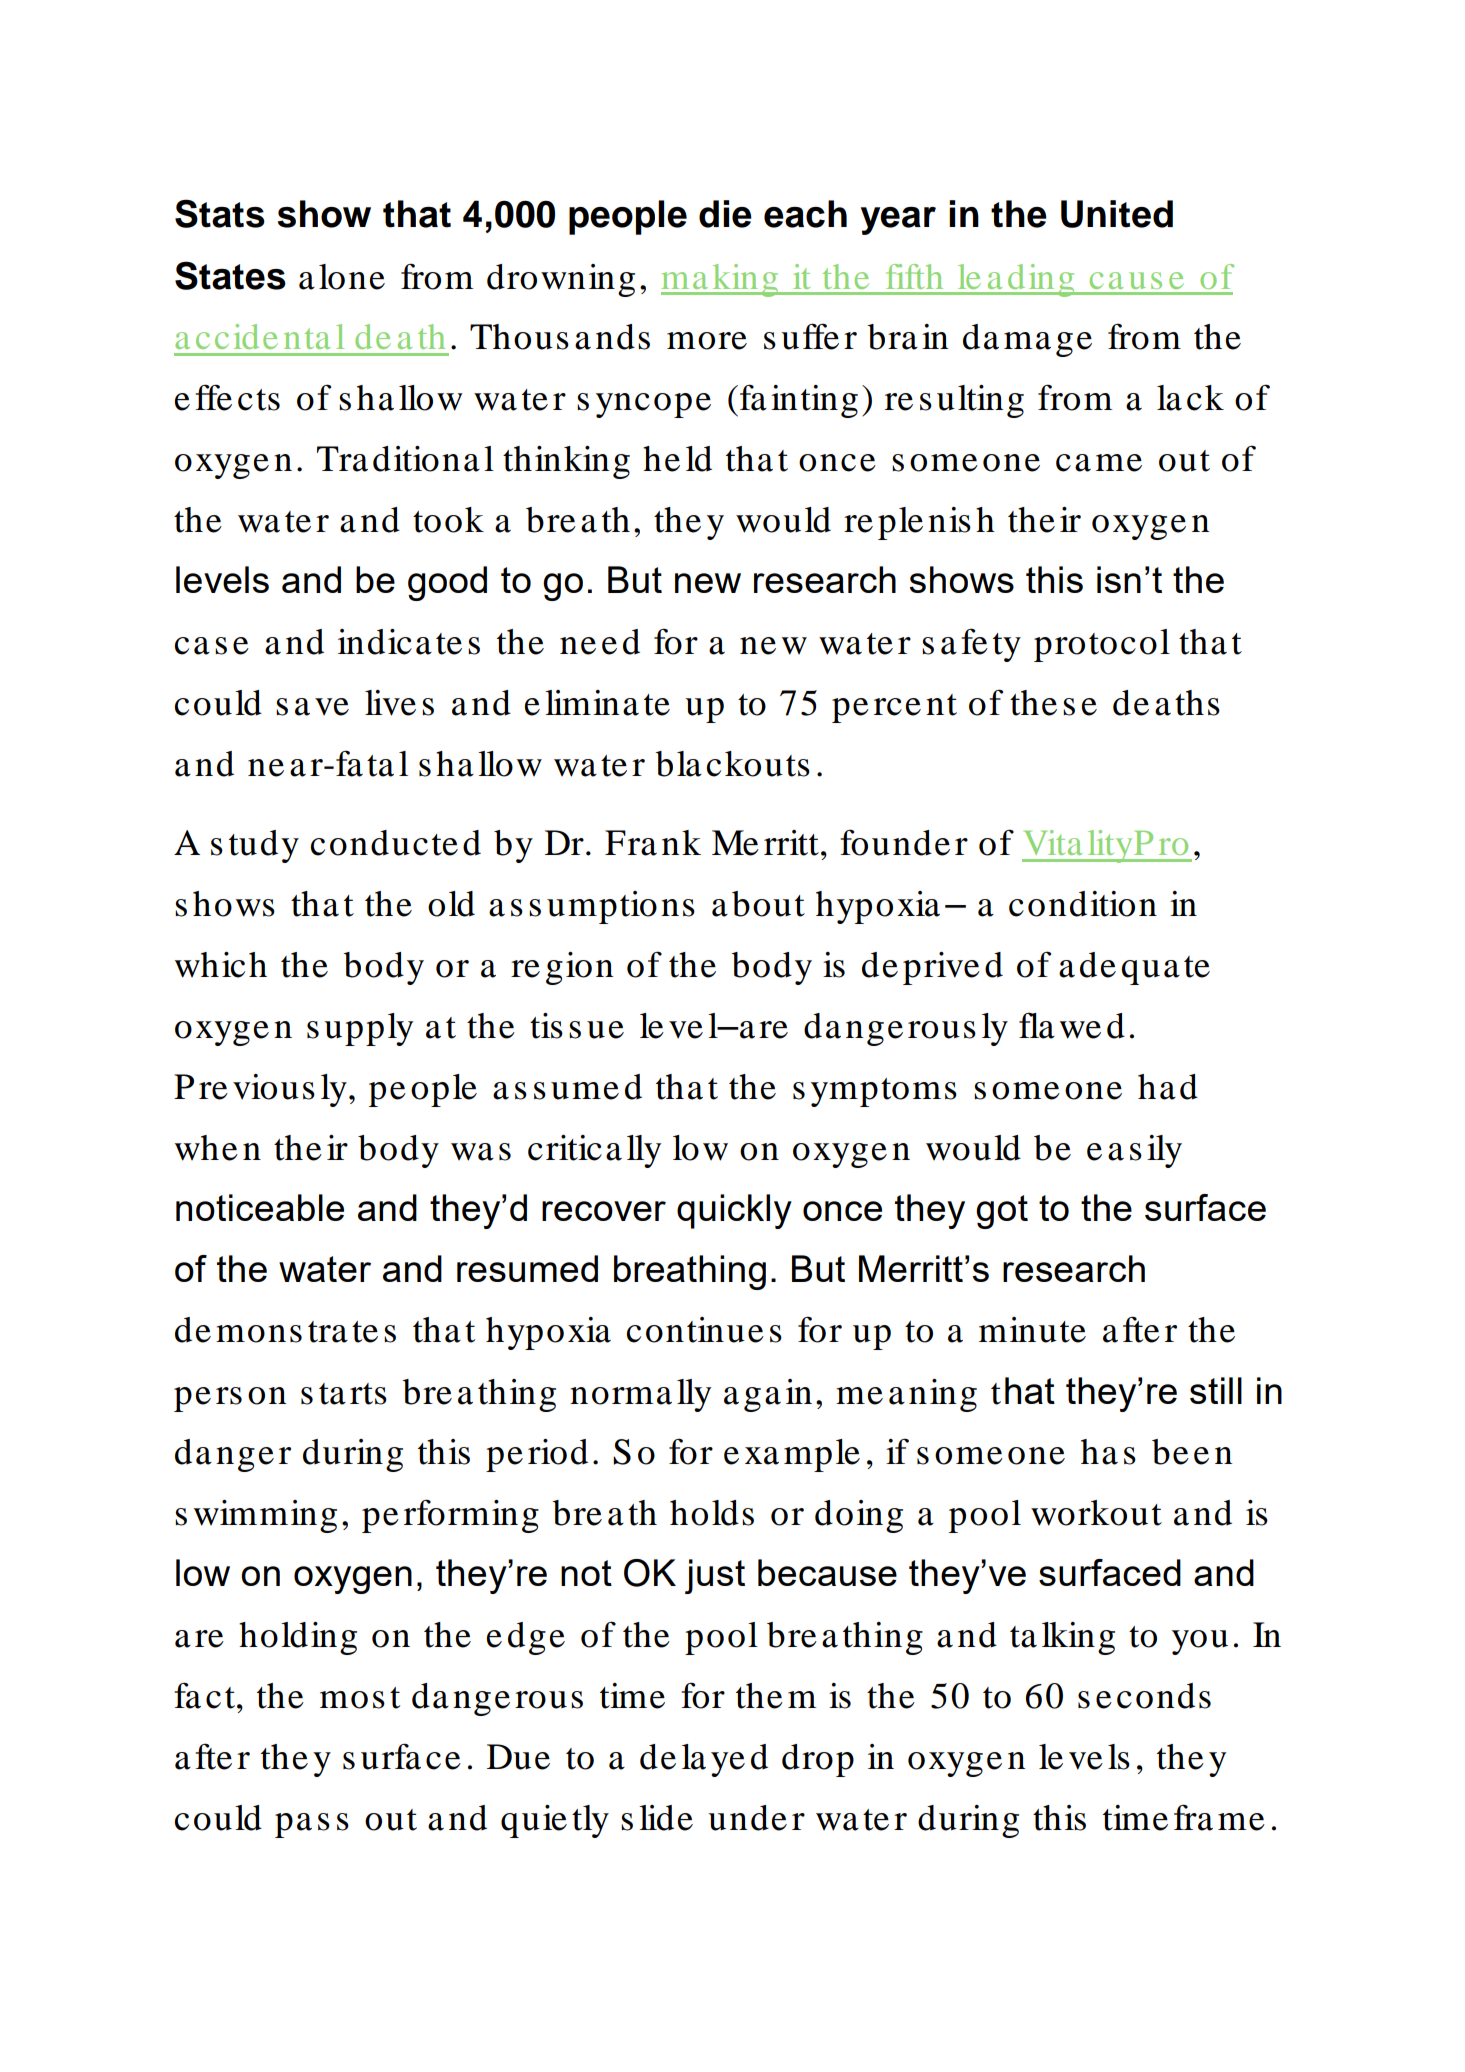 The height and width of the screenshot is (2072, 1465). I want to click on minute, so click(1032, 1330).
